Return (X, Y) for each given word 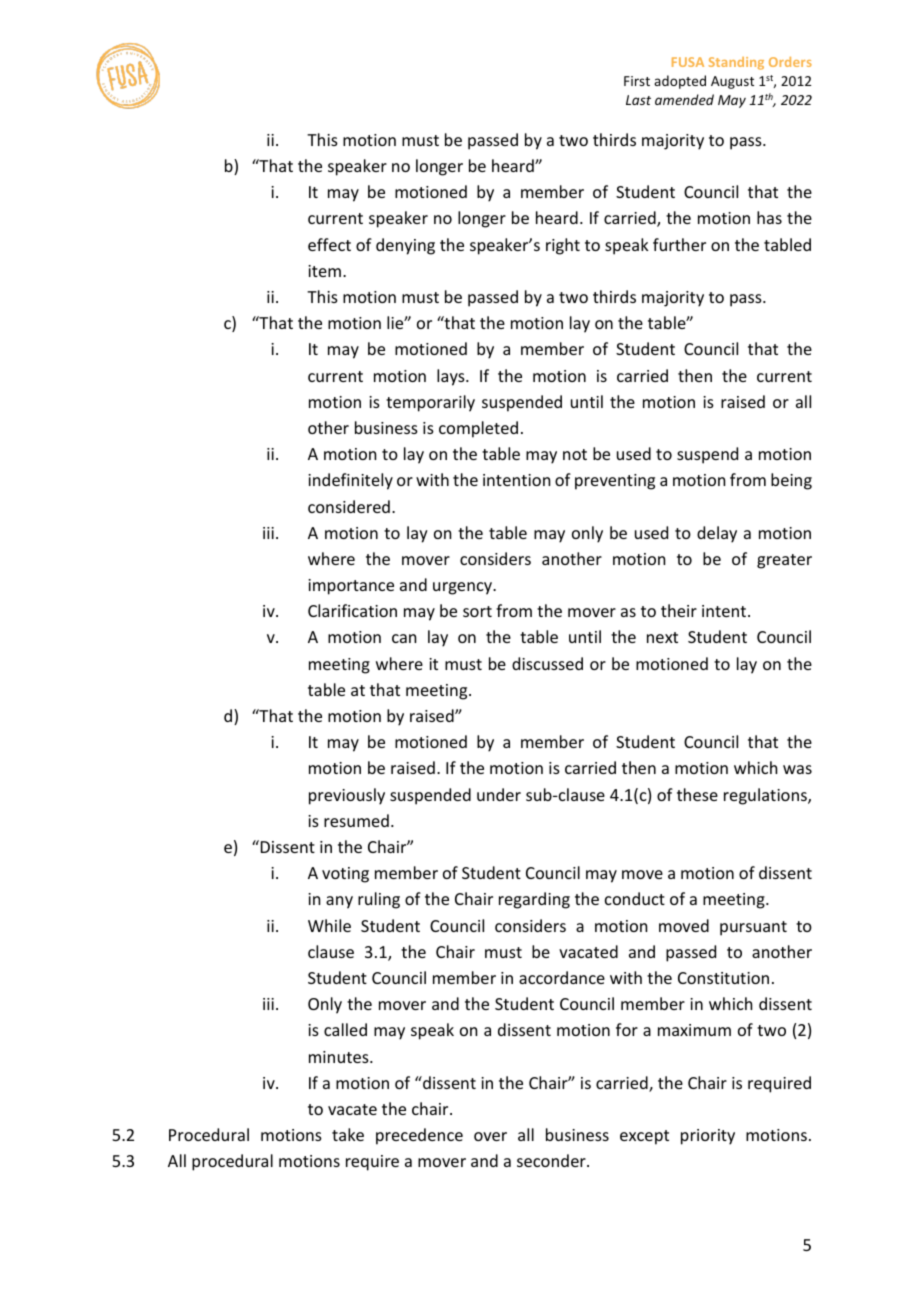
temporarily (430, 403)
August (732, 82)
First (637, 81)
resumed (356, 820)
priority (708, 1137)
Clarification (352, 610)
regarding (534, 900)
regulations (766, 796)
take (348, 1134)
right (563, 246)
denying (405, 246)
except (644, 1137)
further (679, 244)
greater (784, 561)
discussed (547, 663)
